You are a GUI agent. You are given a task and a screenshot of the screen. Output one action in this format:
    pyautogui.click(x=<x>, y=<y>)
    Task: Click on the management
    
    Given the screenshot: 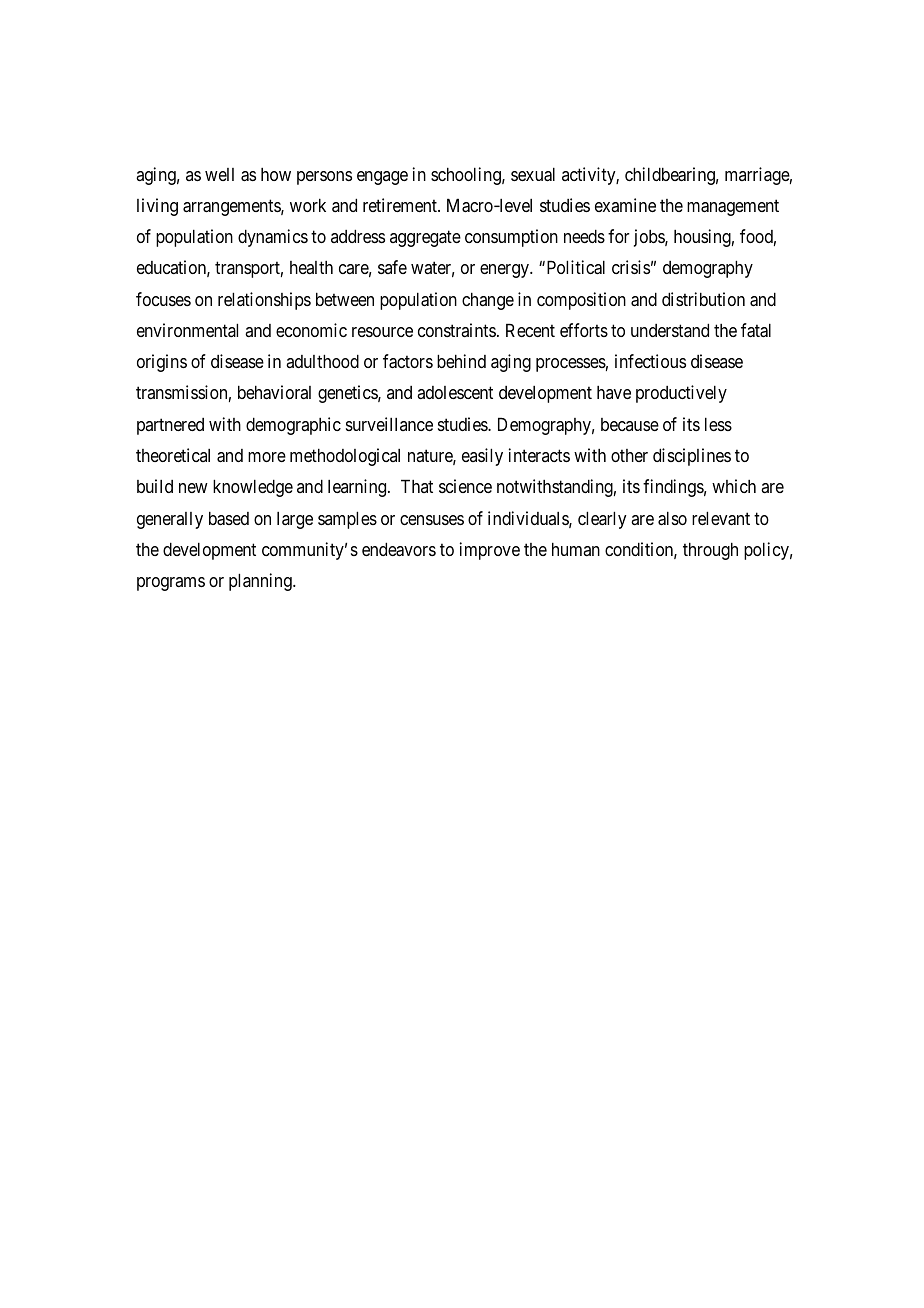 What is the action you would take?
    pyautogui.click(x=733, y=207)
